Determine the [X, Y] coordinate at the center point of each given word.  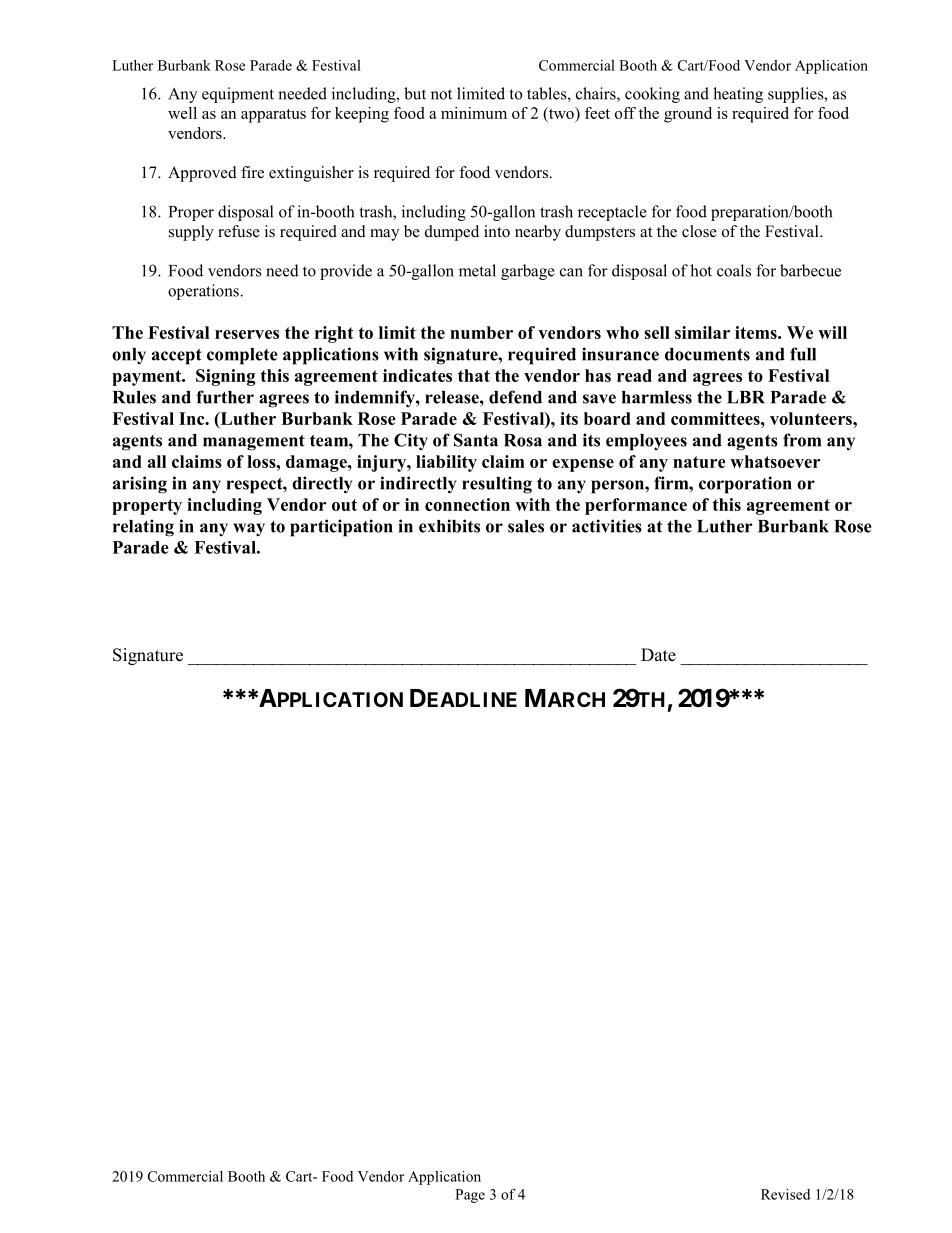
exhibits [449, 526]
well [182, 113]
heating [738, 95]
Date [658, 655]
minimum [474, 113]
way [249, 530]
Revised [785, 1194]
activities [607, 526]
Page [470, 1196]
